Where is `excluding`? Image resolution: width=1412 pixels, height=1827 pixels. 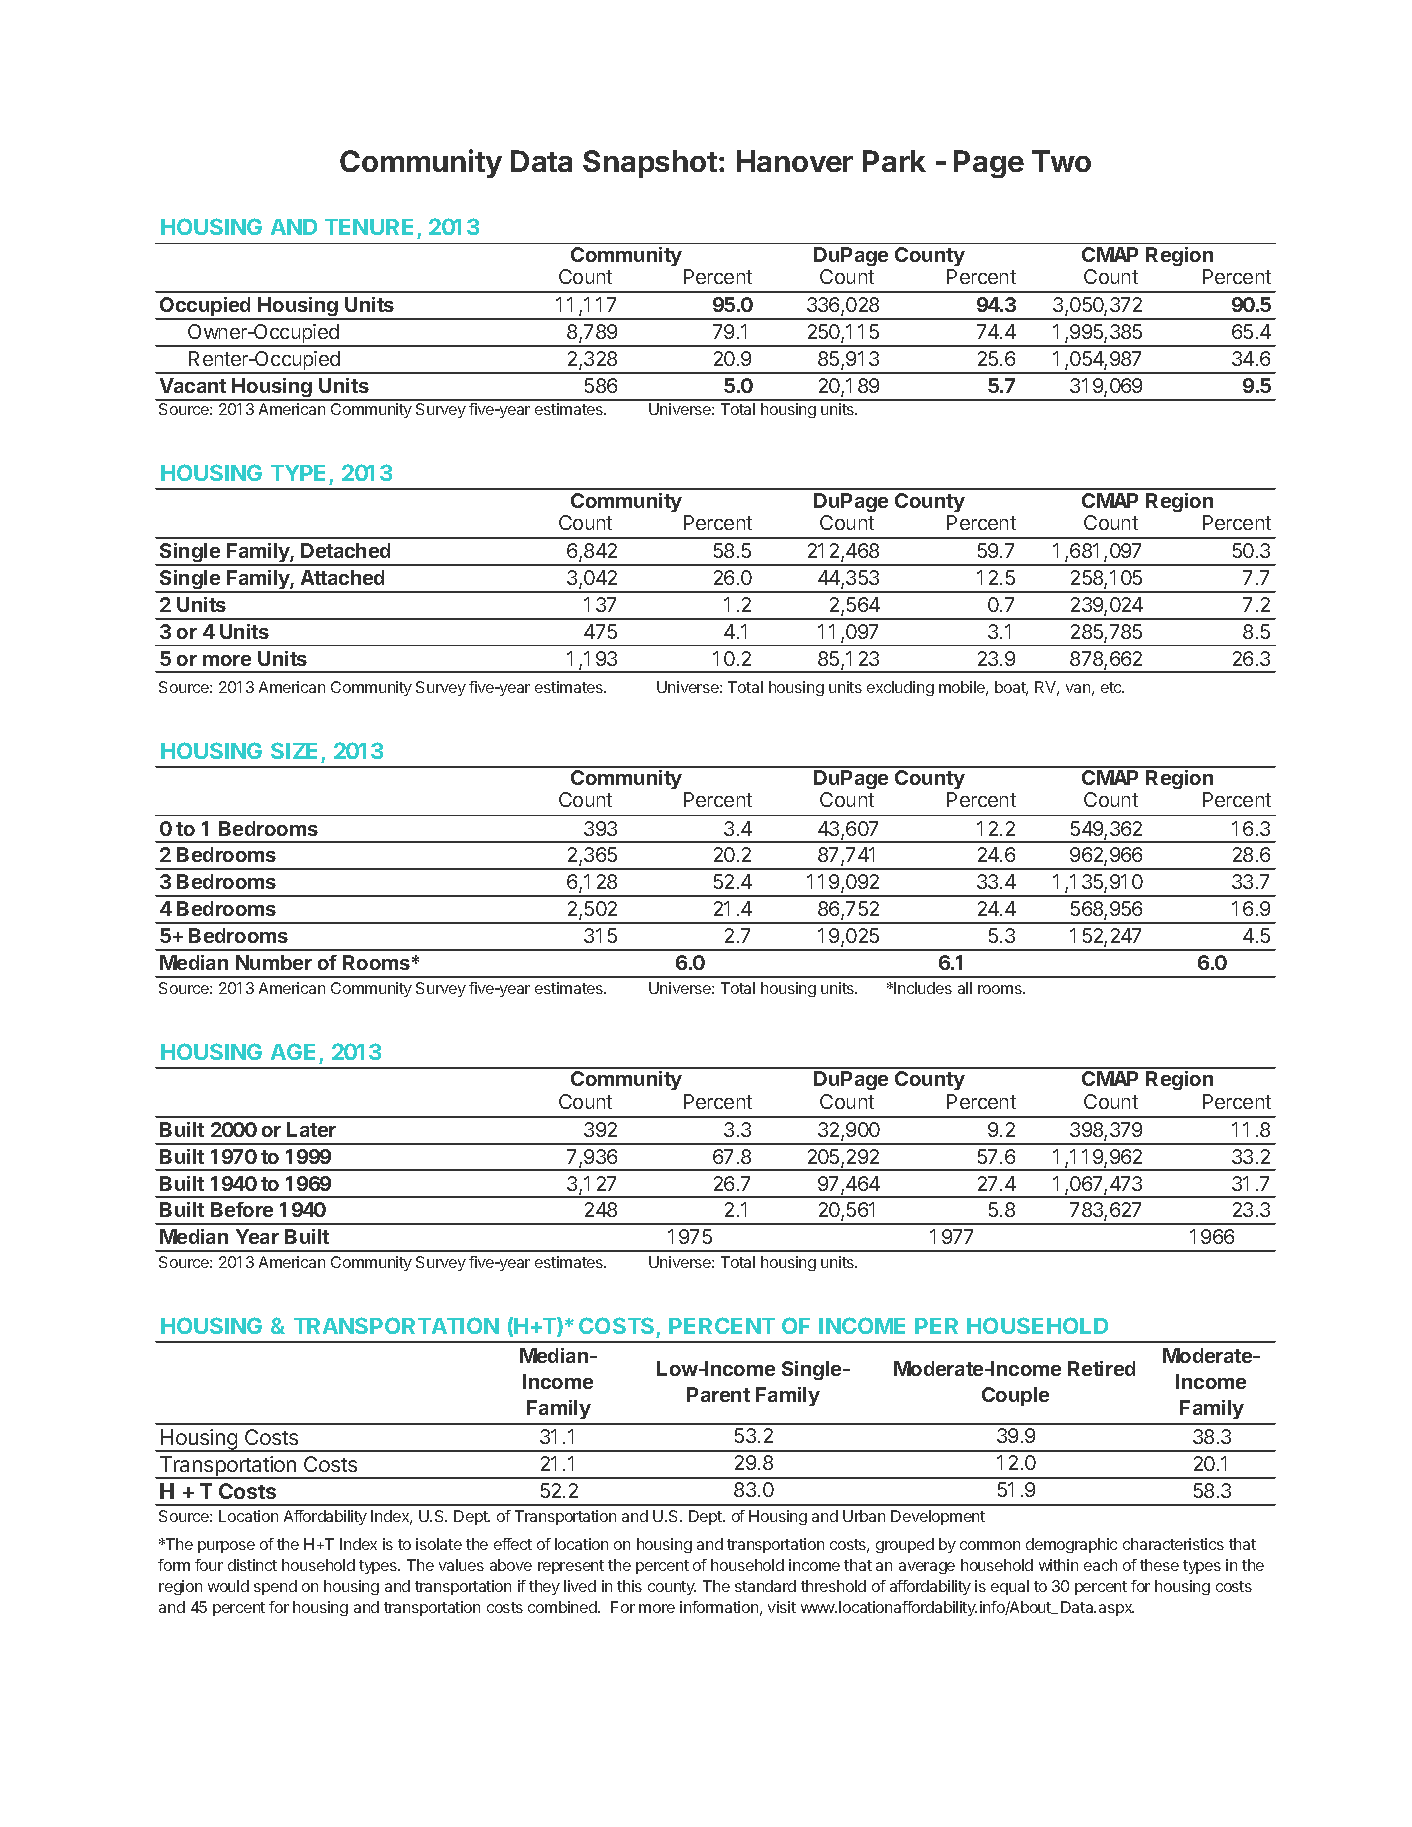 excluding is located at coordinates (900, 688).
